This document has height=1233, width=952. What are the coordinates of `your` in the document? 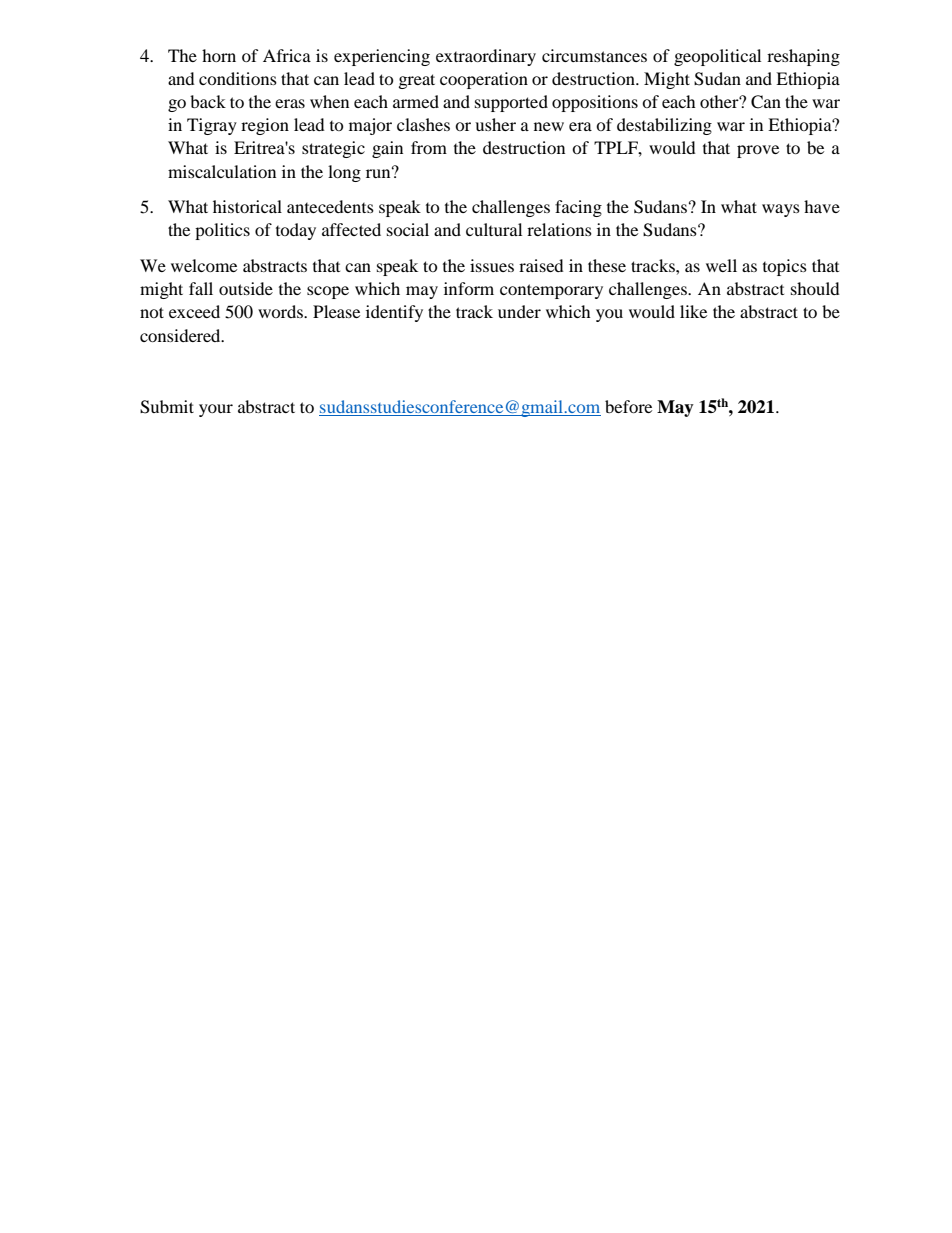 It's located at (216, 410).
